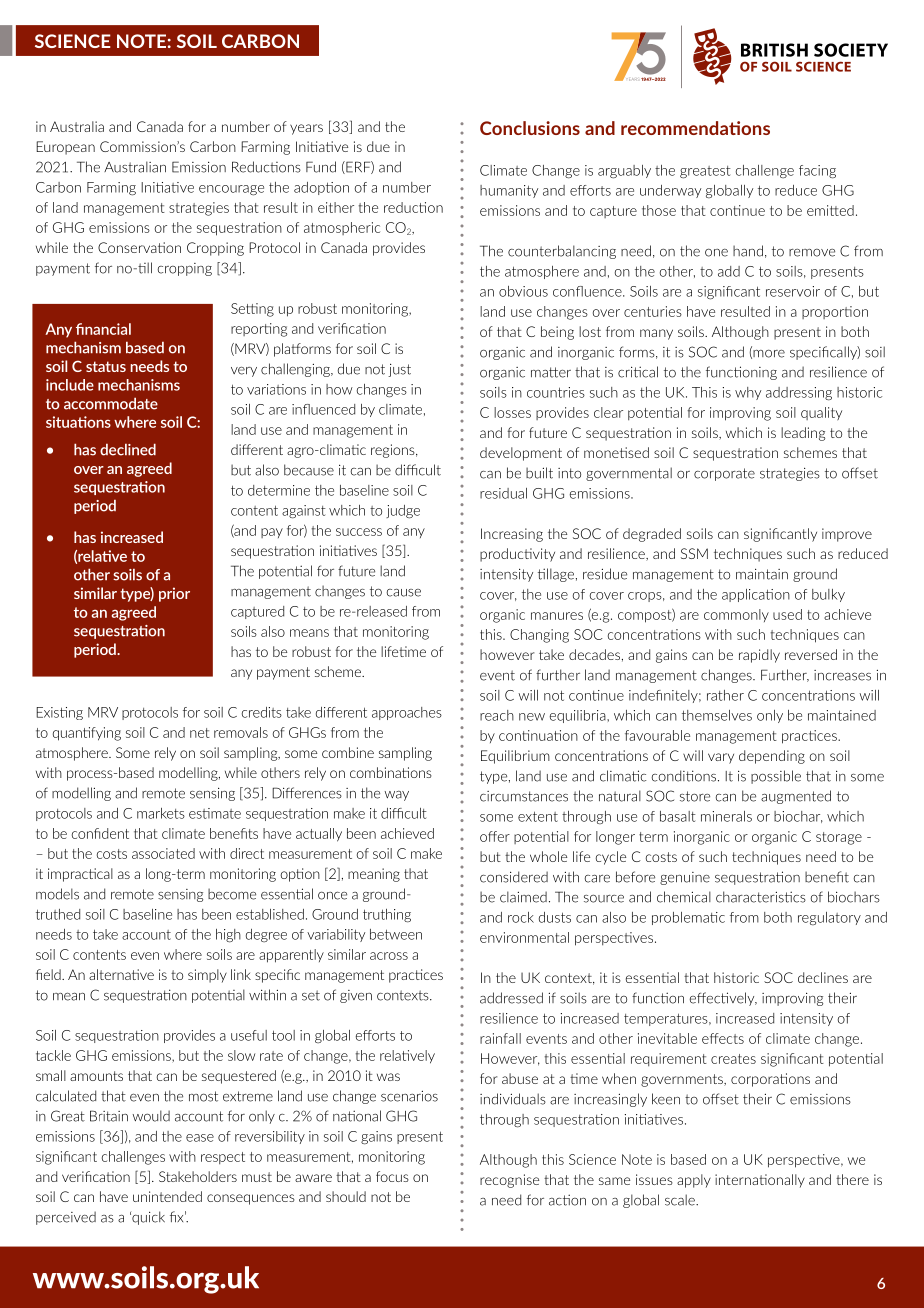 The width and height of the screenshot is (924, 1308). Describe the element at coordinates (817, 172) in the screenshot. I see `facing` at that location.
